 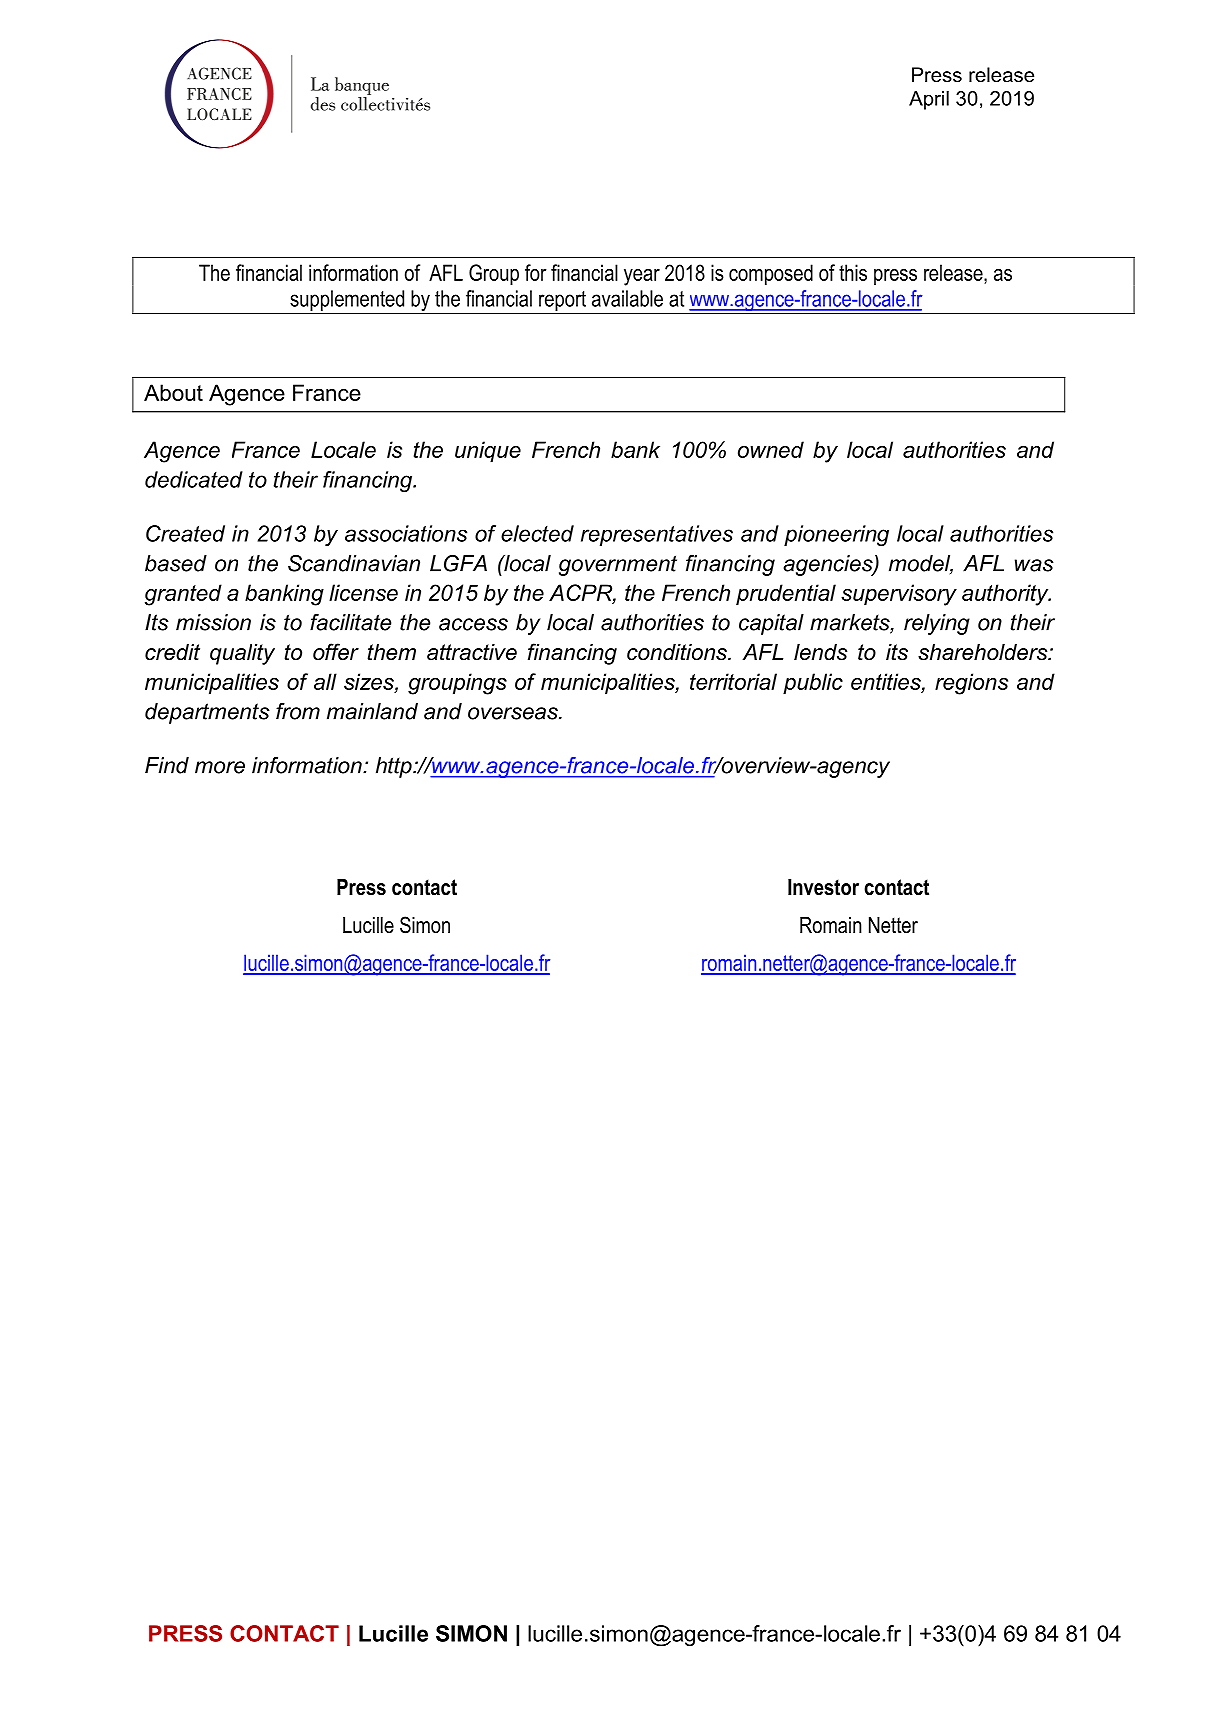 I want to click on more, so click(x=220, y=767).
